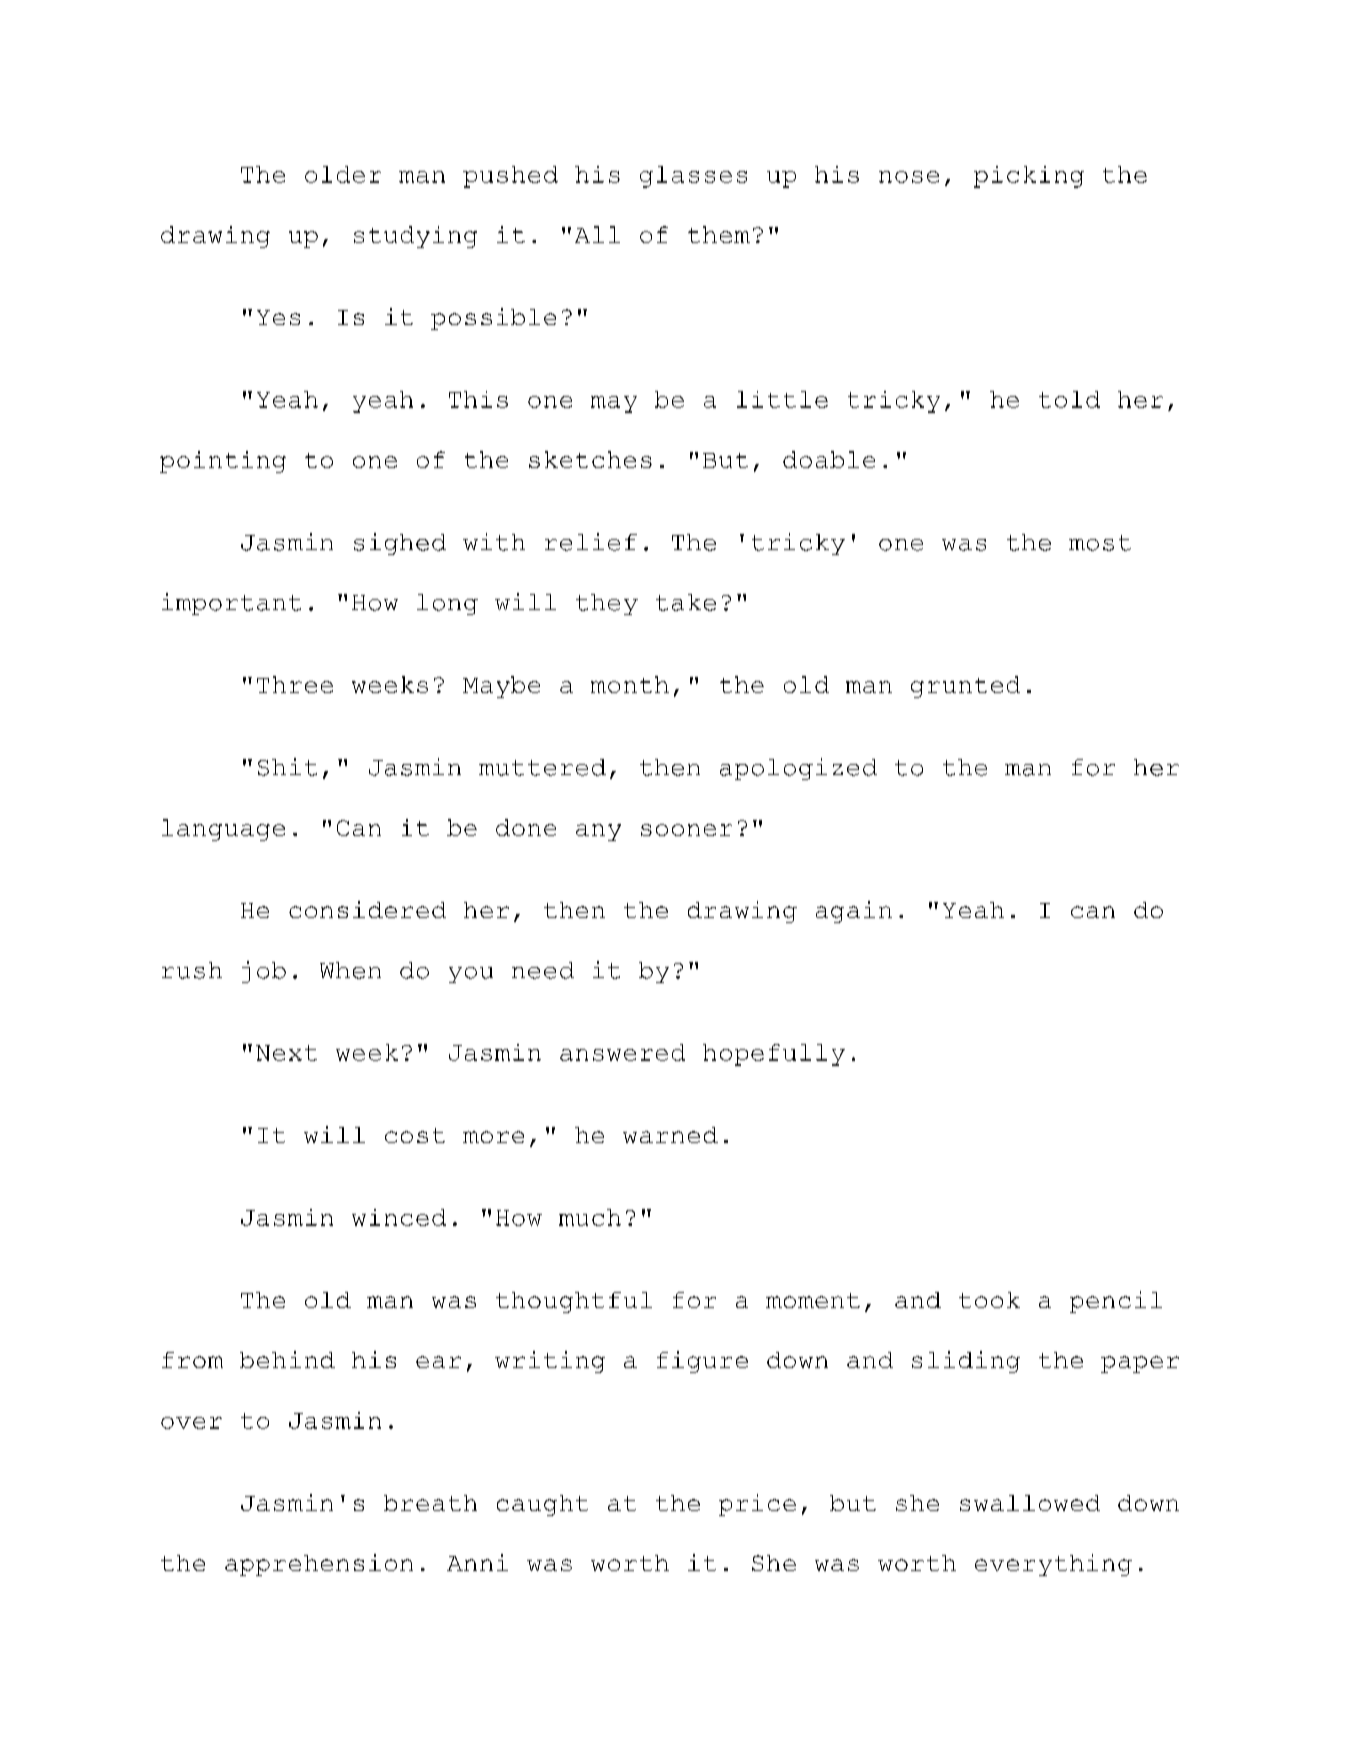 Image resolution: width=1356 pixels, height=1755 pixels. Describe the element at coordinates (319, 1565) in the page. I see `apprehension` at that location.
